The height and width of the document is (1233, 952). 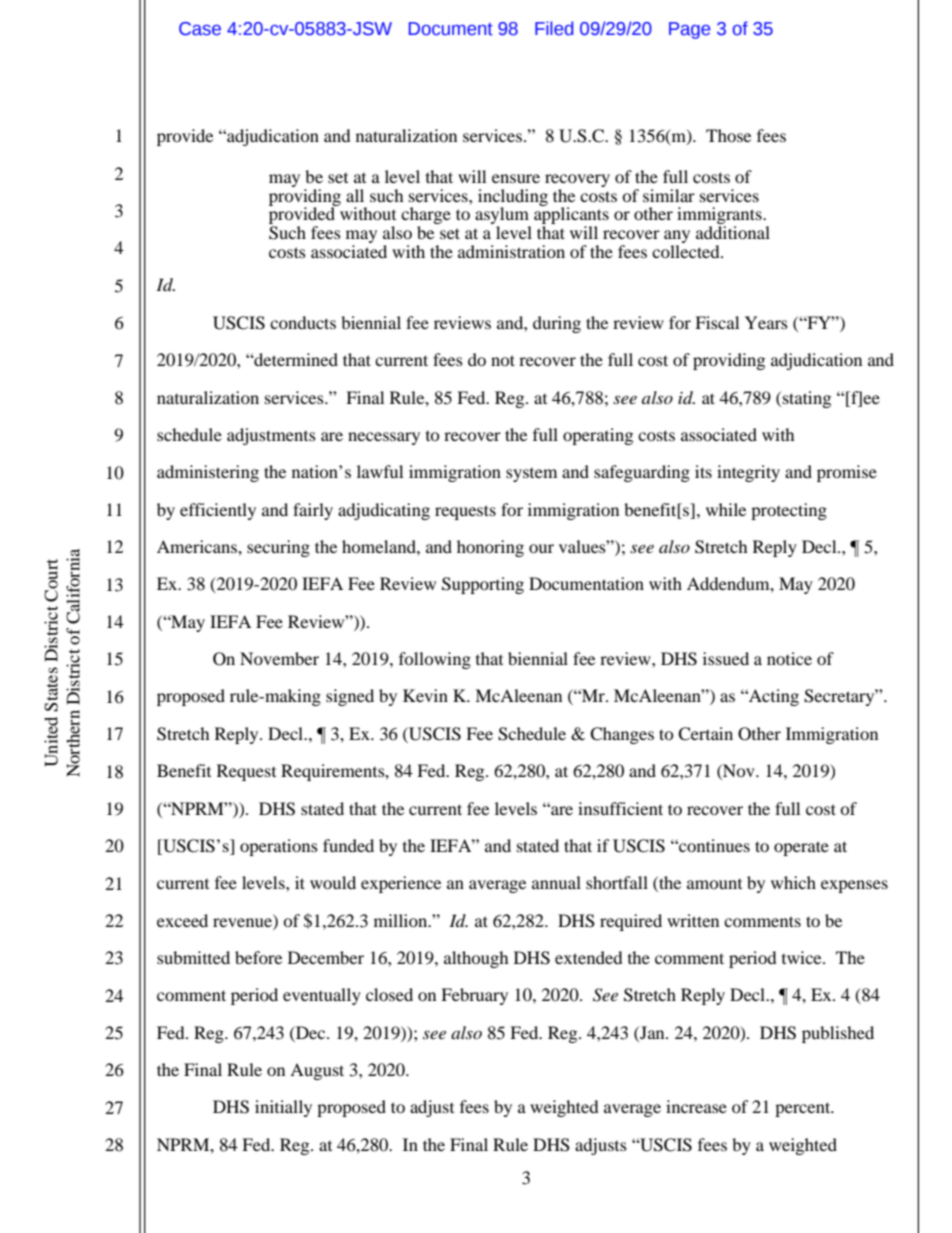 What do you see at coordinates (789, 511) in the document?
I see `protecting` at bounding box center [789, 511].
